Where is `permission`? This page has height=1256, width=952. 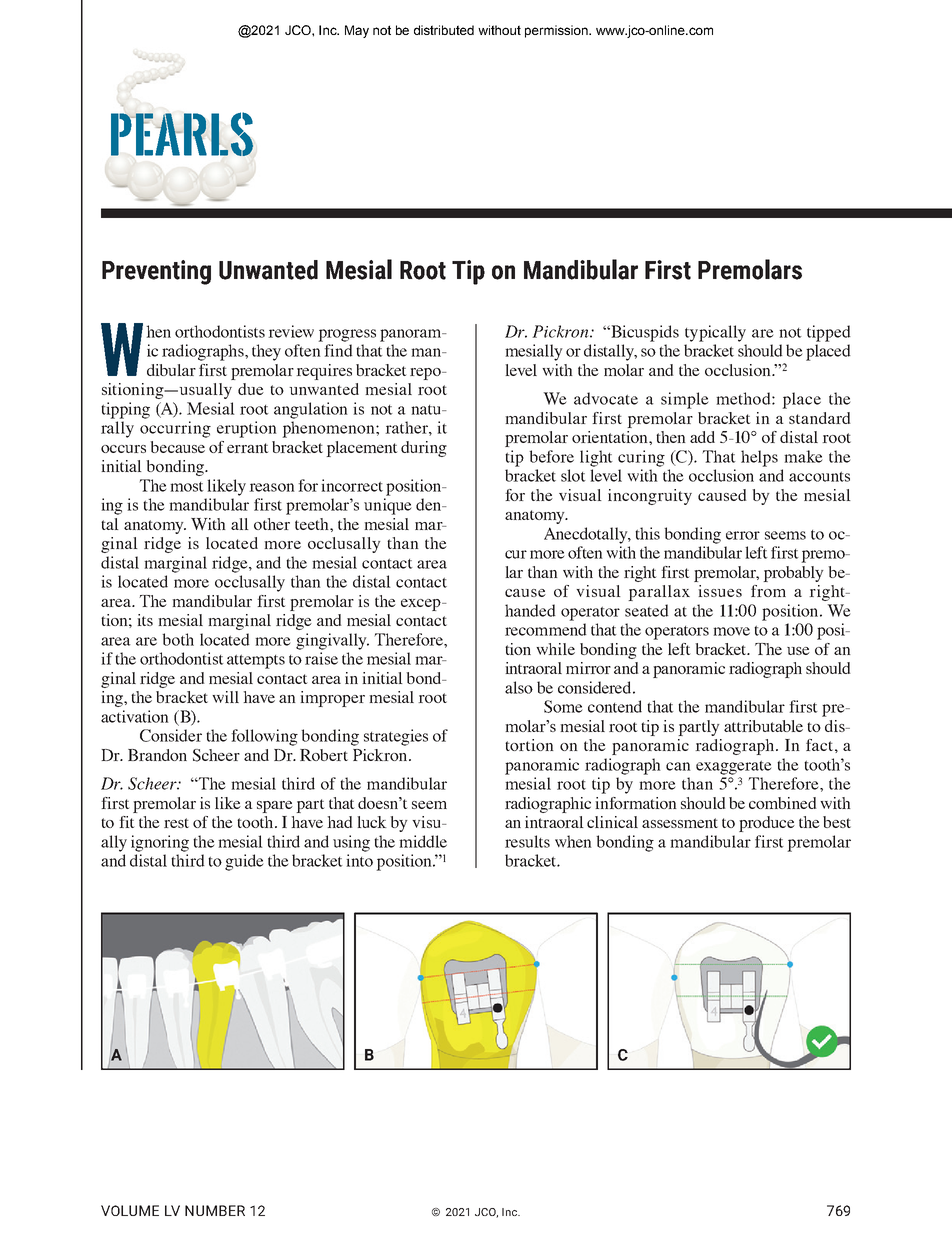
permission is located at coordinates (557, 31).
